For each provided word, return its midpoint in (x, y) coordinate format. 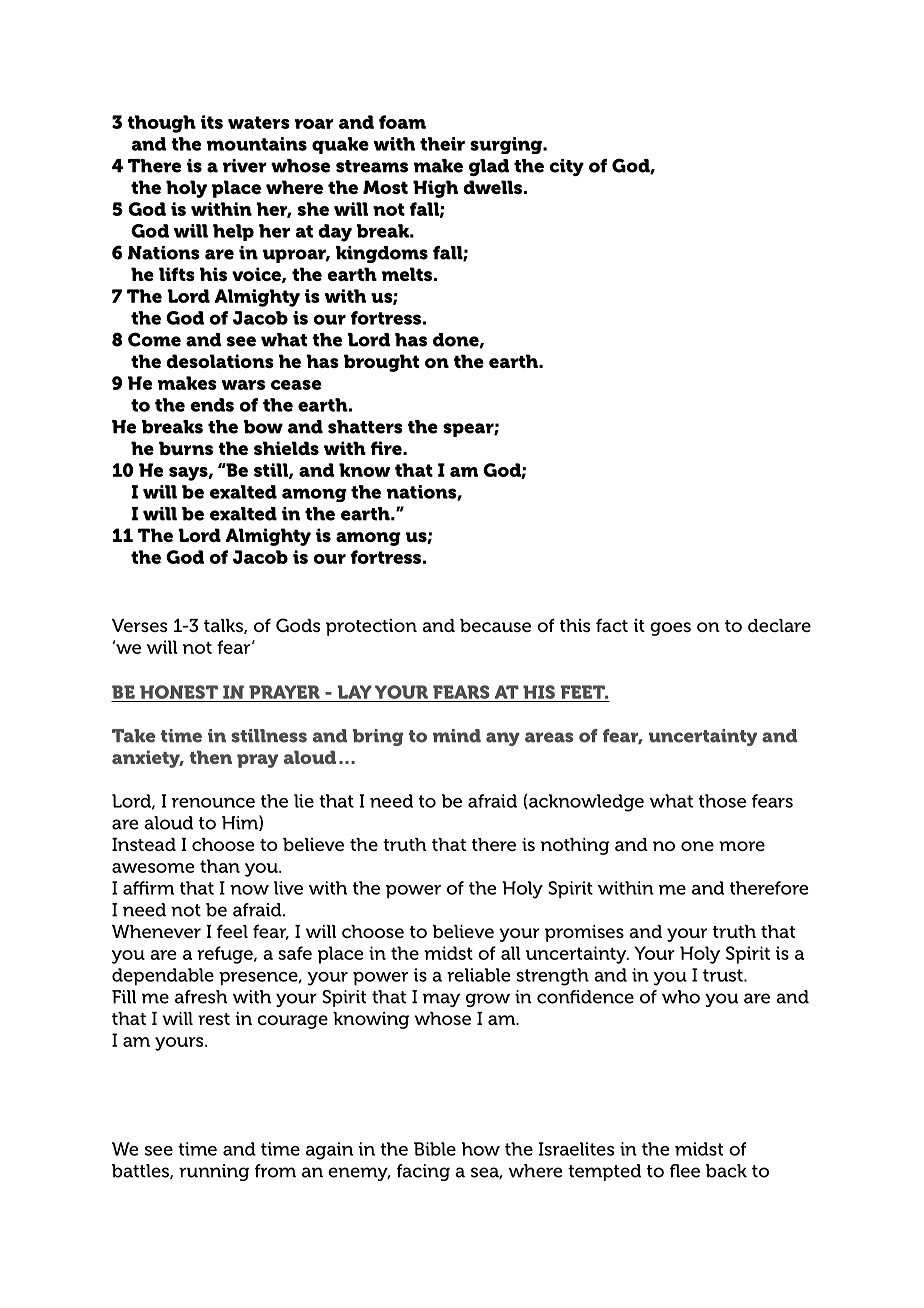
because (495, 625)
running (214, 1172)
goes (670, 629)
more (742, 846)
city (566, 167)
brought (381, 363)
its (212, 122)
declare (779, 625)
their (442, 144)
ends (212, 405)
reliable (479, 975)
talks (224, 626)
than (220, 866)
